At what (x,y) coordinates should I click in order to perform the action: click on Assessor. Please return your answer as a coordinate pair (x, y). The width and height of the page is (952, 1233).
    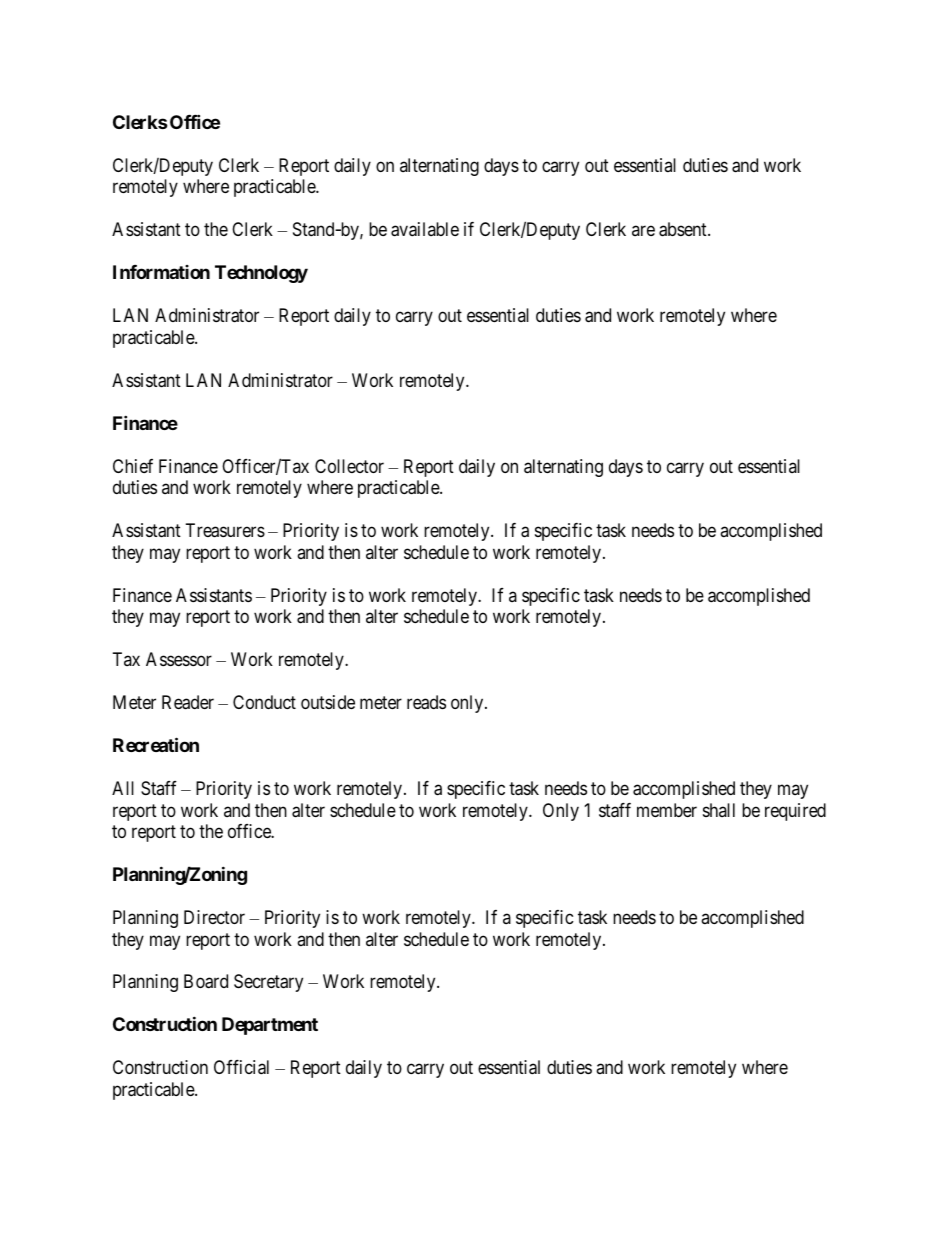
    Looking at the image, I should click on (179, 659).
